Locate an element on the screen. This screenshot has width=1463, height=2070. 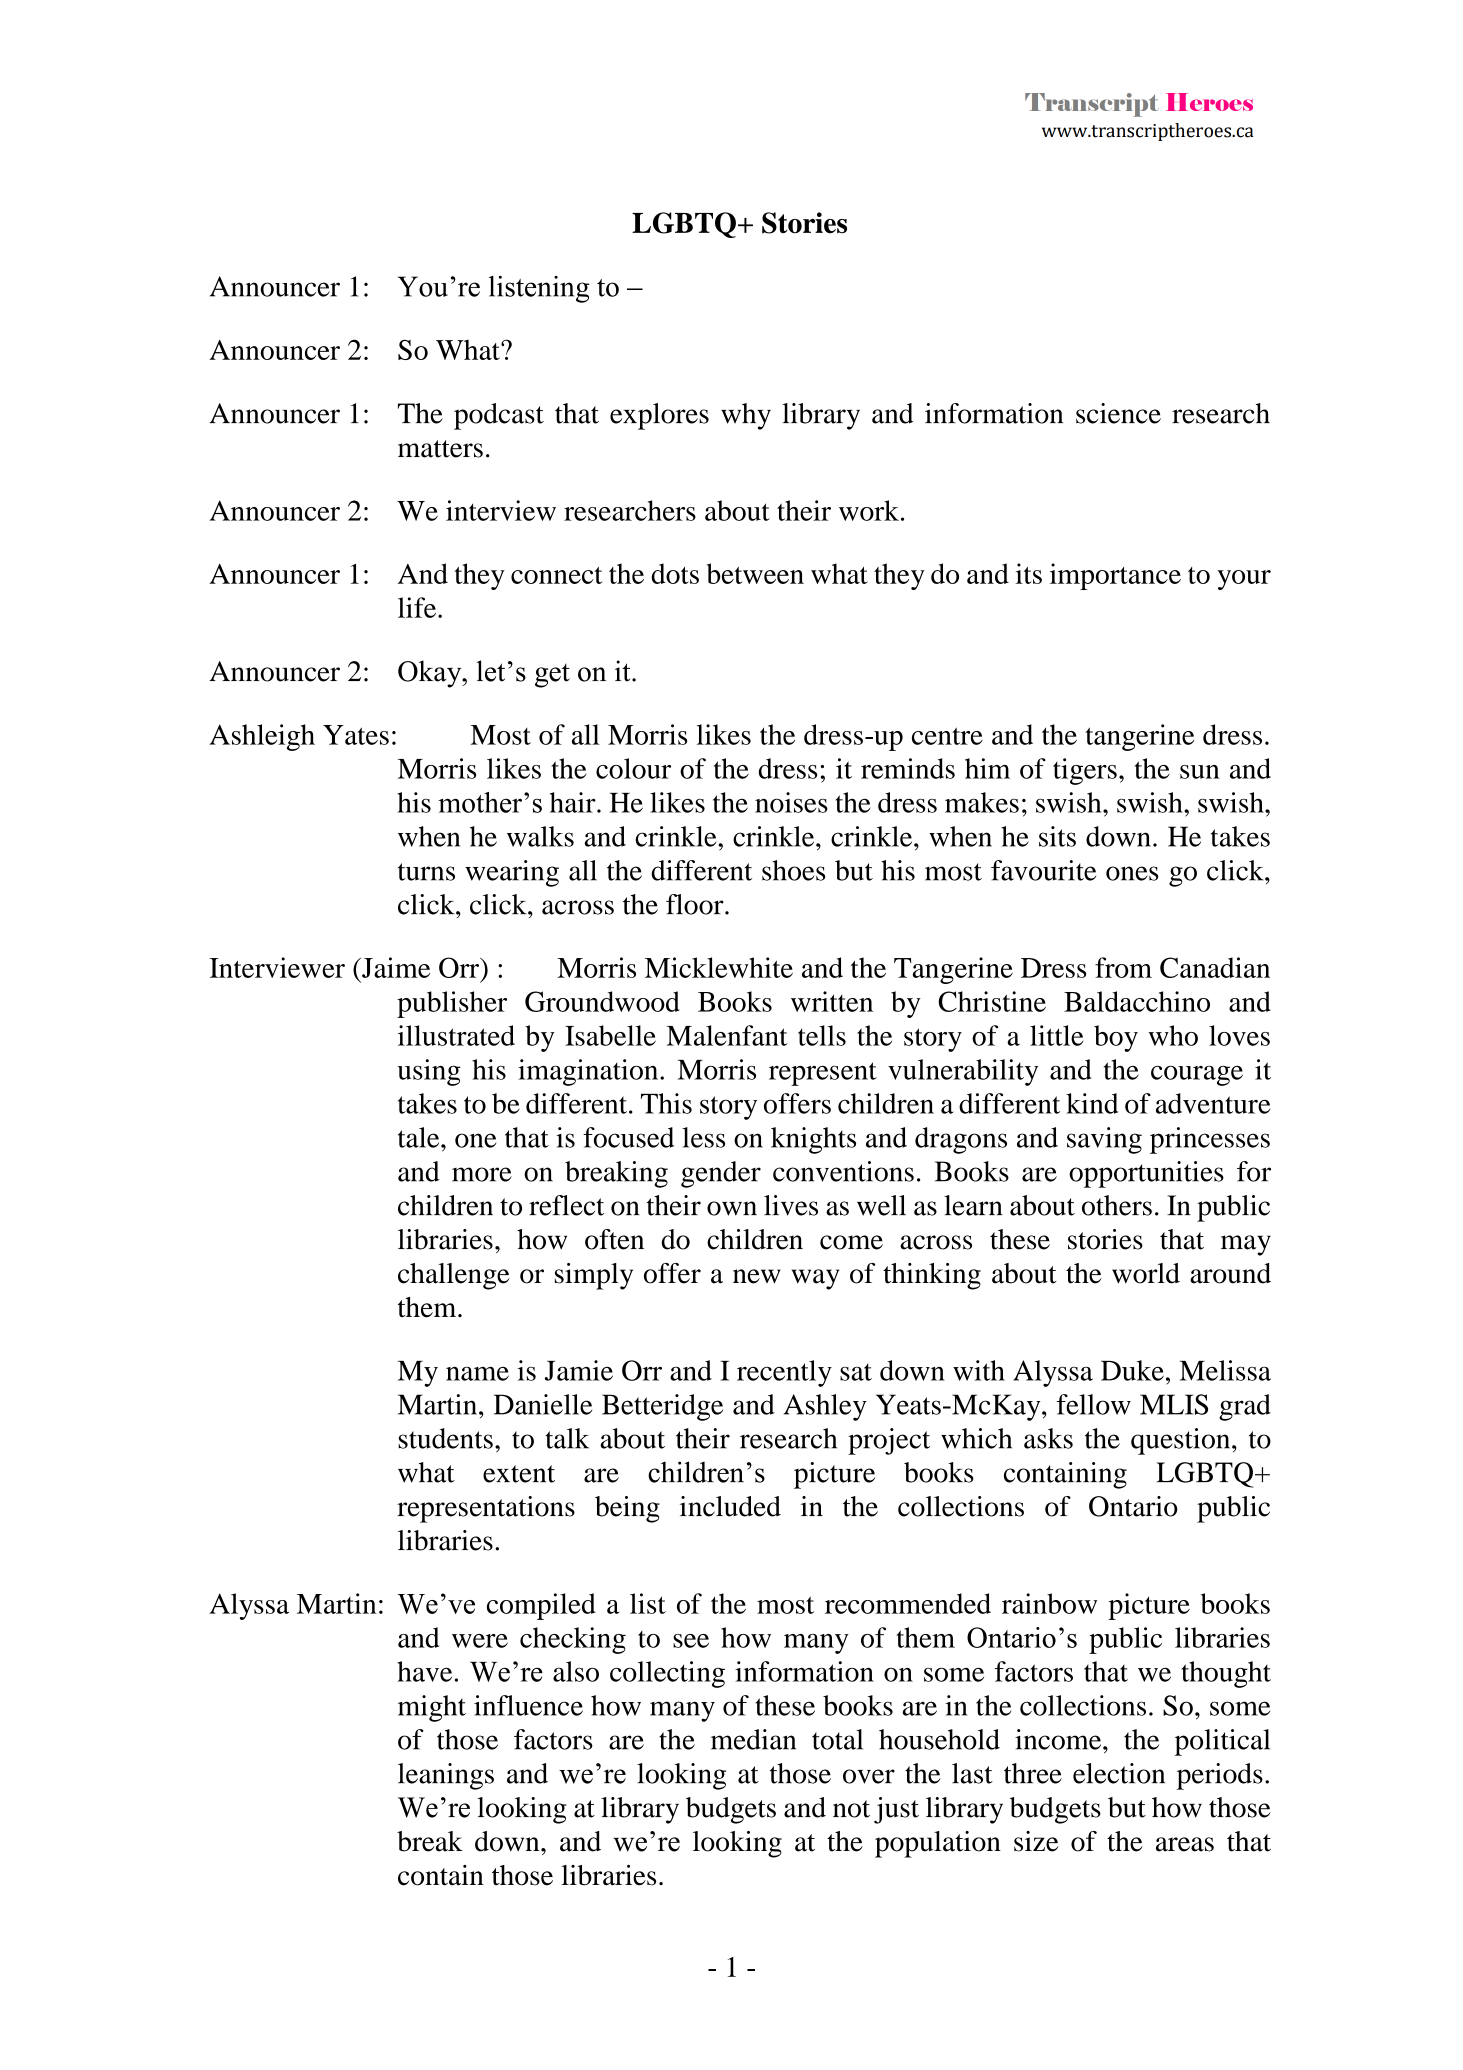
median is located at coordinates (753, 1739).
